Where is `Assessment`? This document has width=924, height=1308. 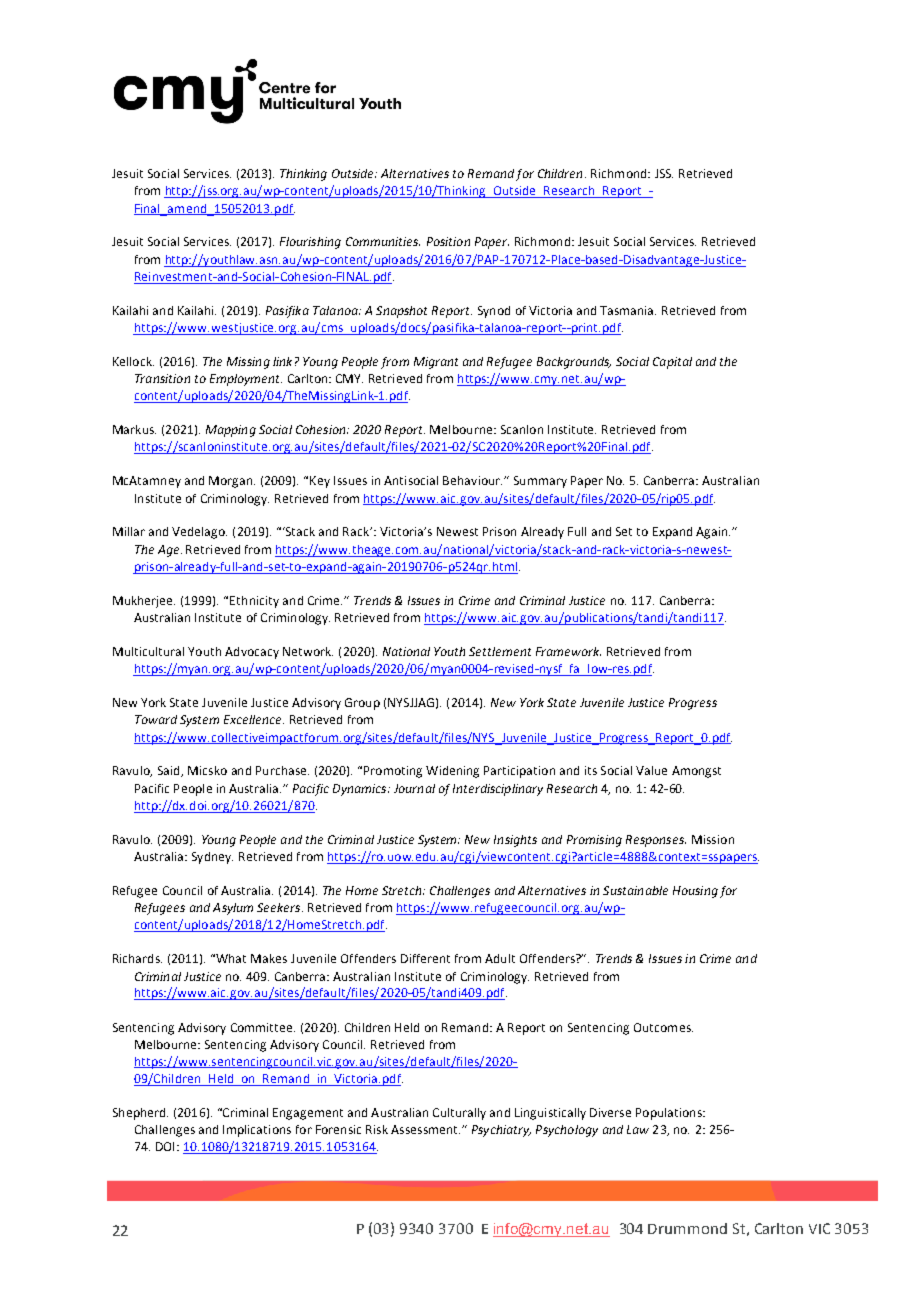 Assessment is located at coordinates (425, 1129).
